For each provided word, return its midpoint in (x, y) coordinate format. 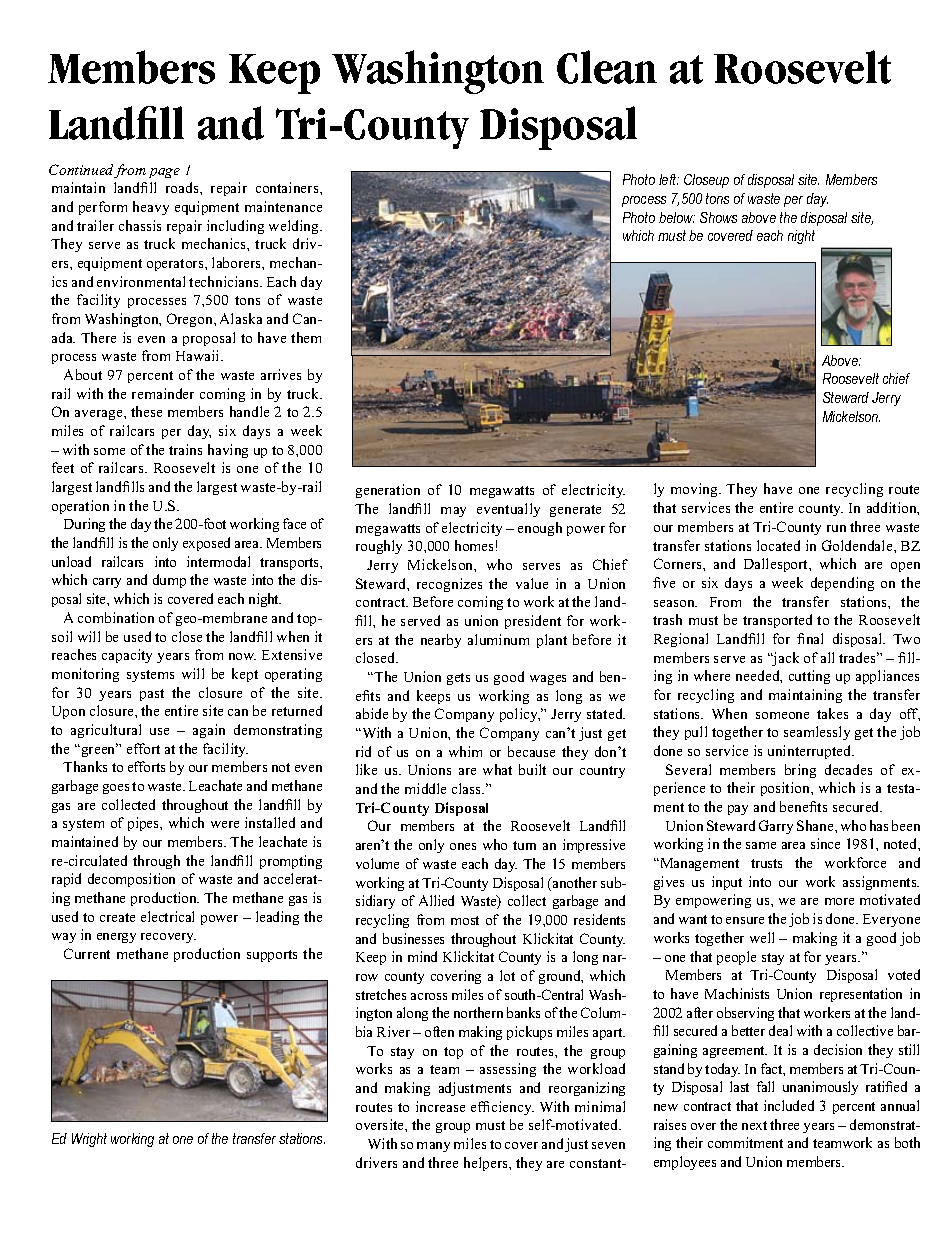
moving (695, 490)
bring (800, 771)
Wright (89, 1140)
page (164, 173)
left (669, 179)
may (453, 512)
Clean (607, 67)
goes (116, 789)
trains (185, 449)
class (468, 788)
